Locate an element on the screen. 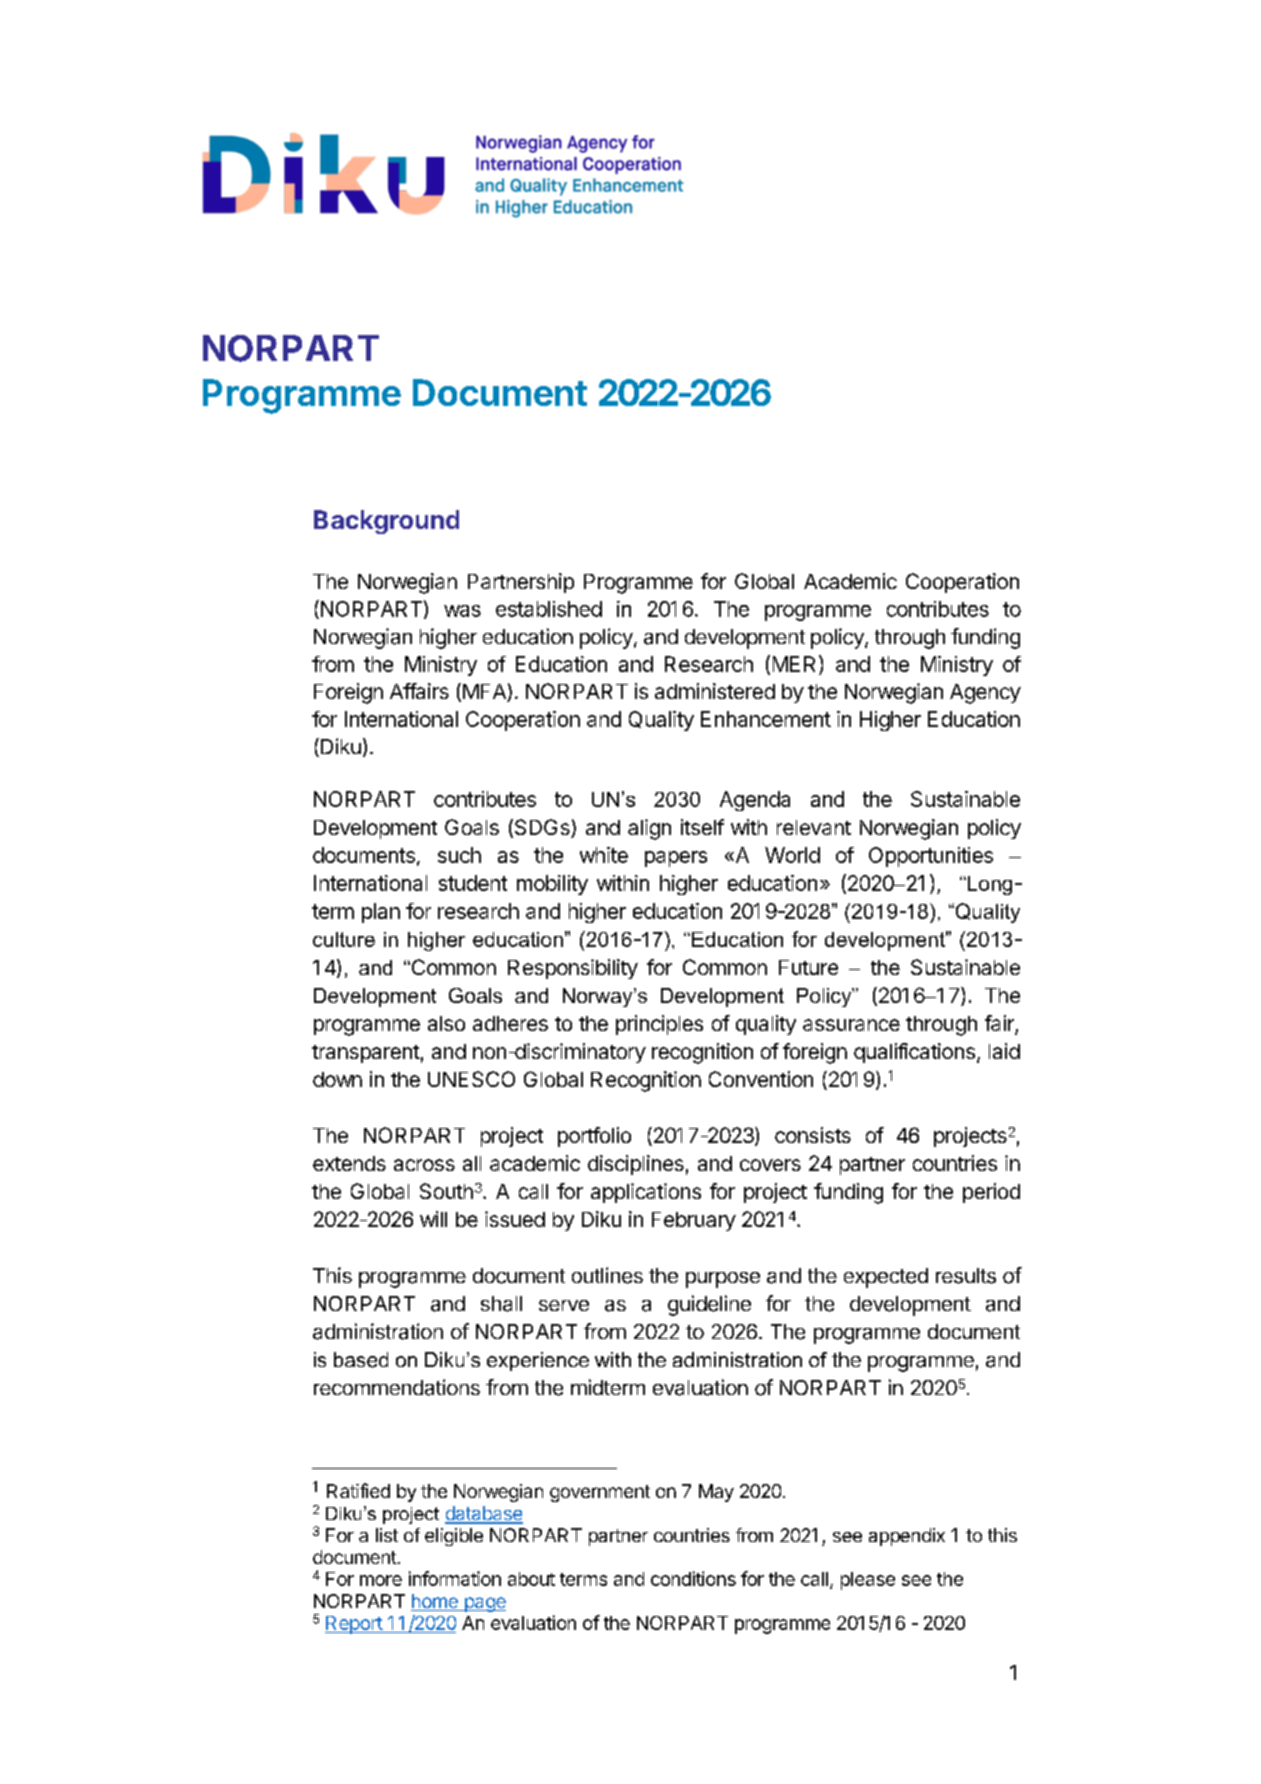 The width and height of the screenshot is (1261, 1784). conditions is located at coordinates (693, 1578).
